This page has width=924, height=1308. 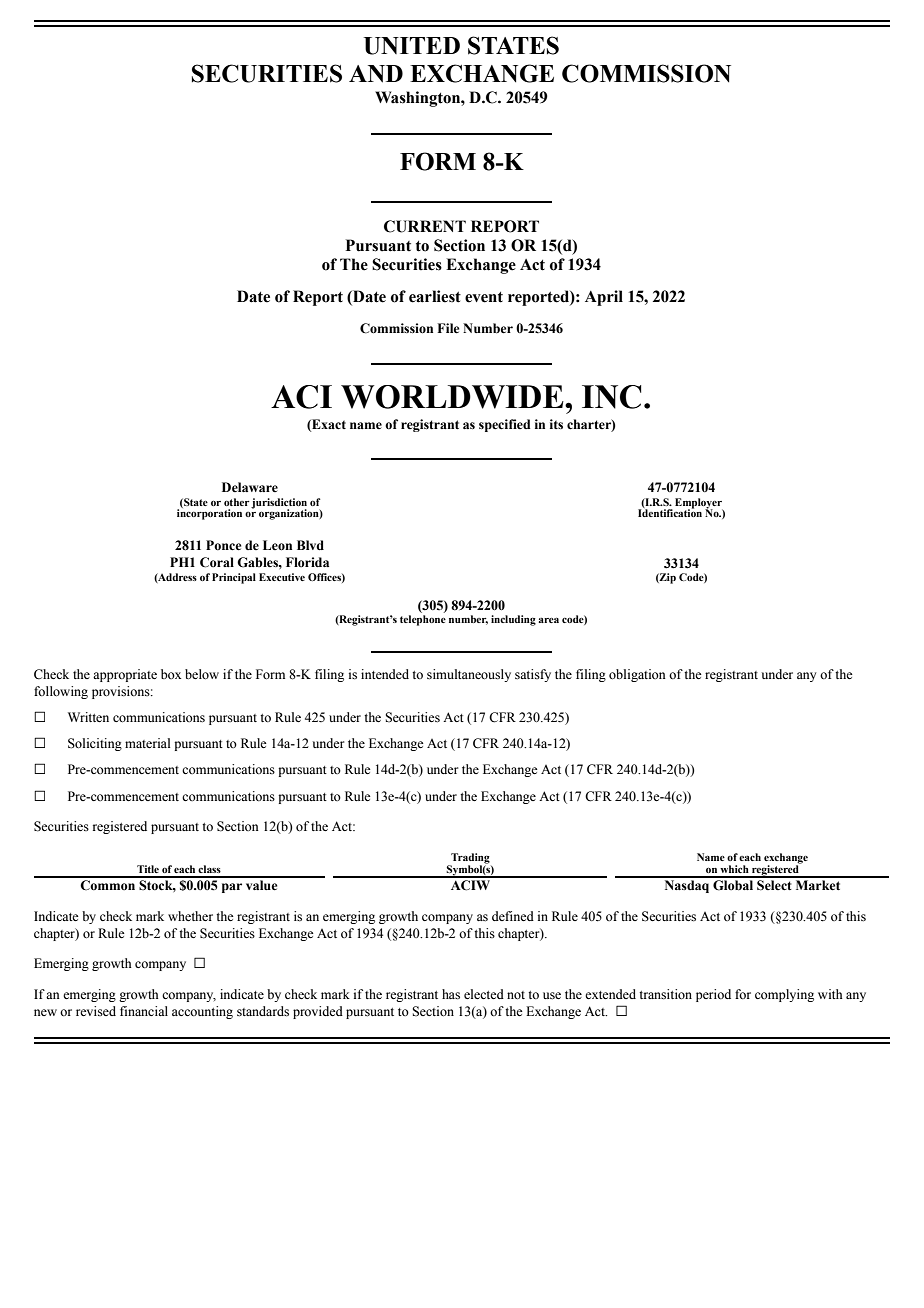 What do you see at coordinates (144, 1011) in the page?
I see `financial` at bounding box center [144, 1011].
